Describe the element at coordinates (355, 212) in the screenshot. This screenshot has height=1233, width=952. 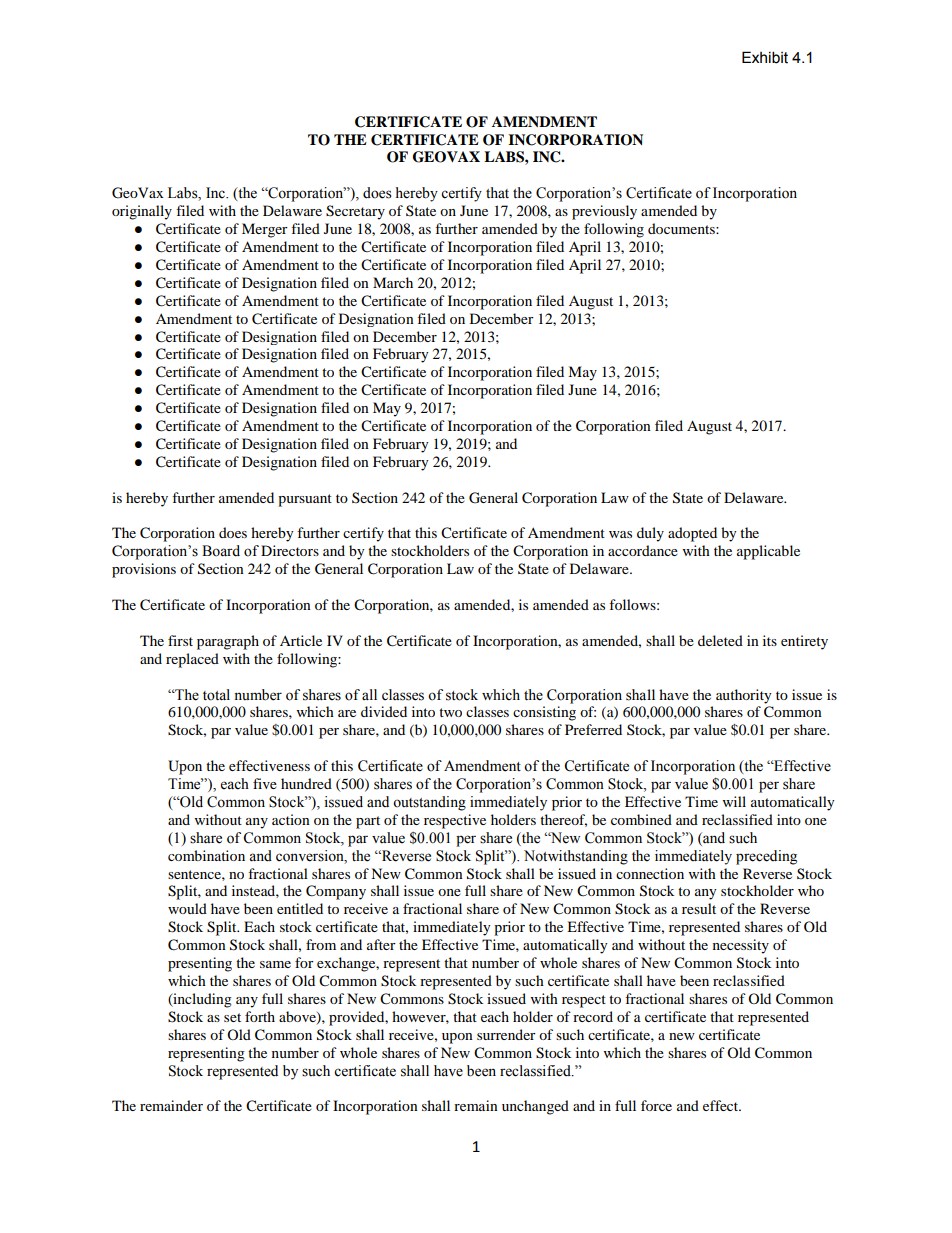
I see `Secretary` at that location.
